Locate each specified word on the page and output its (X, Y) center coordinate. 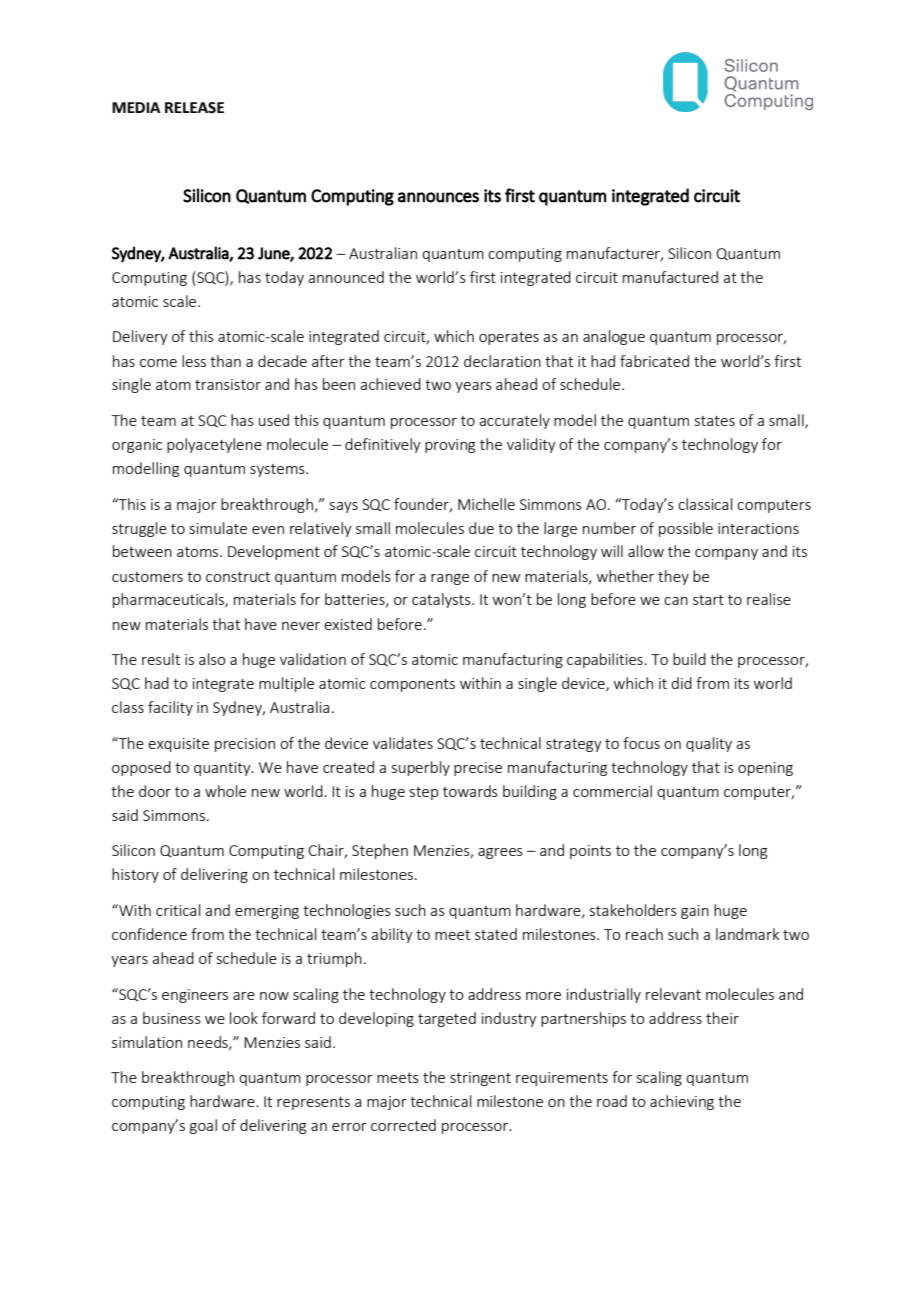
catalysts (442, 600)
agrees (500, 853)
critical (178, 910)
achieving (682, 1102)
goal (203, 1126)
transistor (228, 384)
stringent (480, 1079)
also (212, 659)
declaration (502, 361)
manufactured (670, 277)
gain (695, 912)
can (676, 601)
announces (438, 197)
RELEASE (194, 108)
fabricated (654, 361)
